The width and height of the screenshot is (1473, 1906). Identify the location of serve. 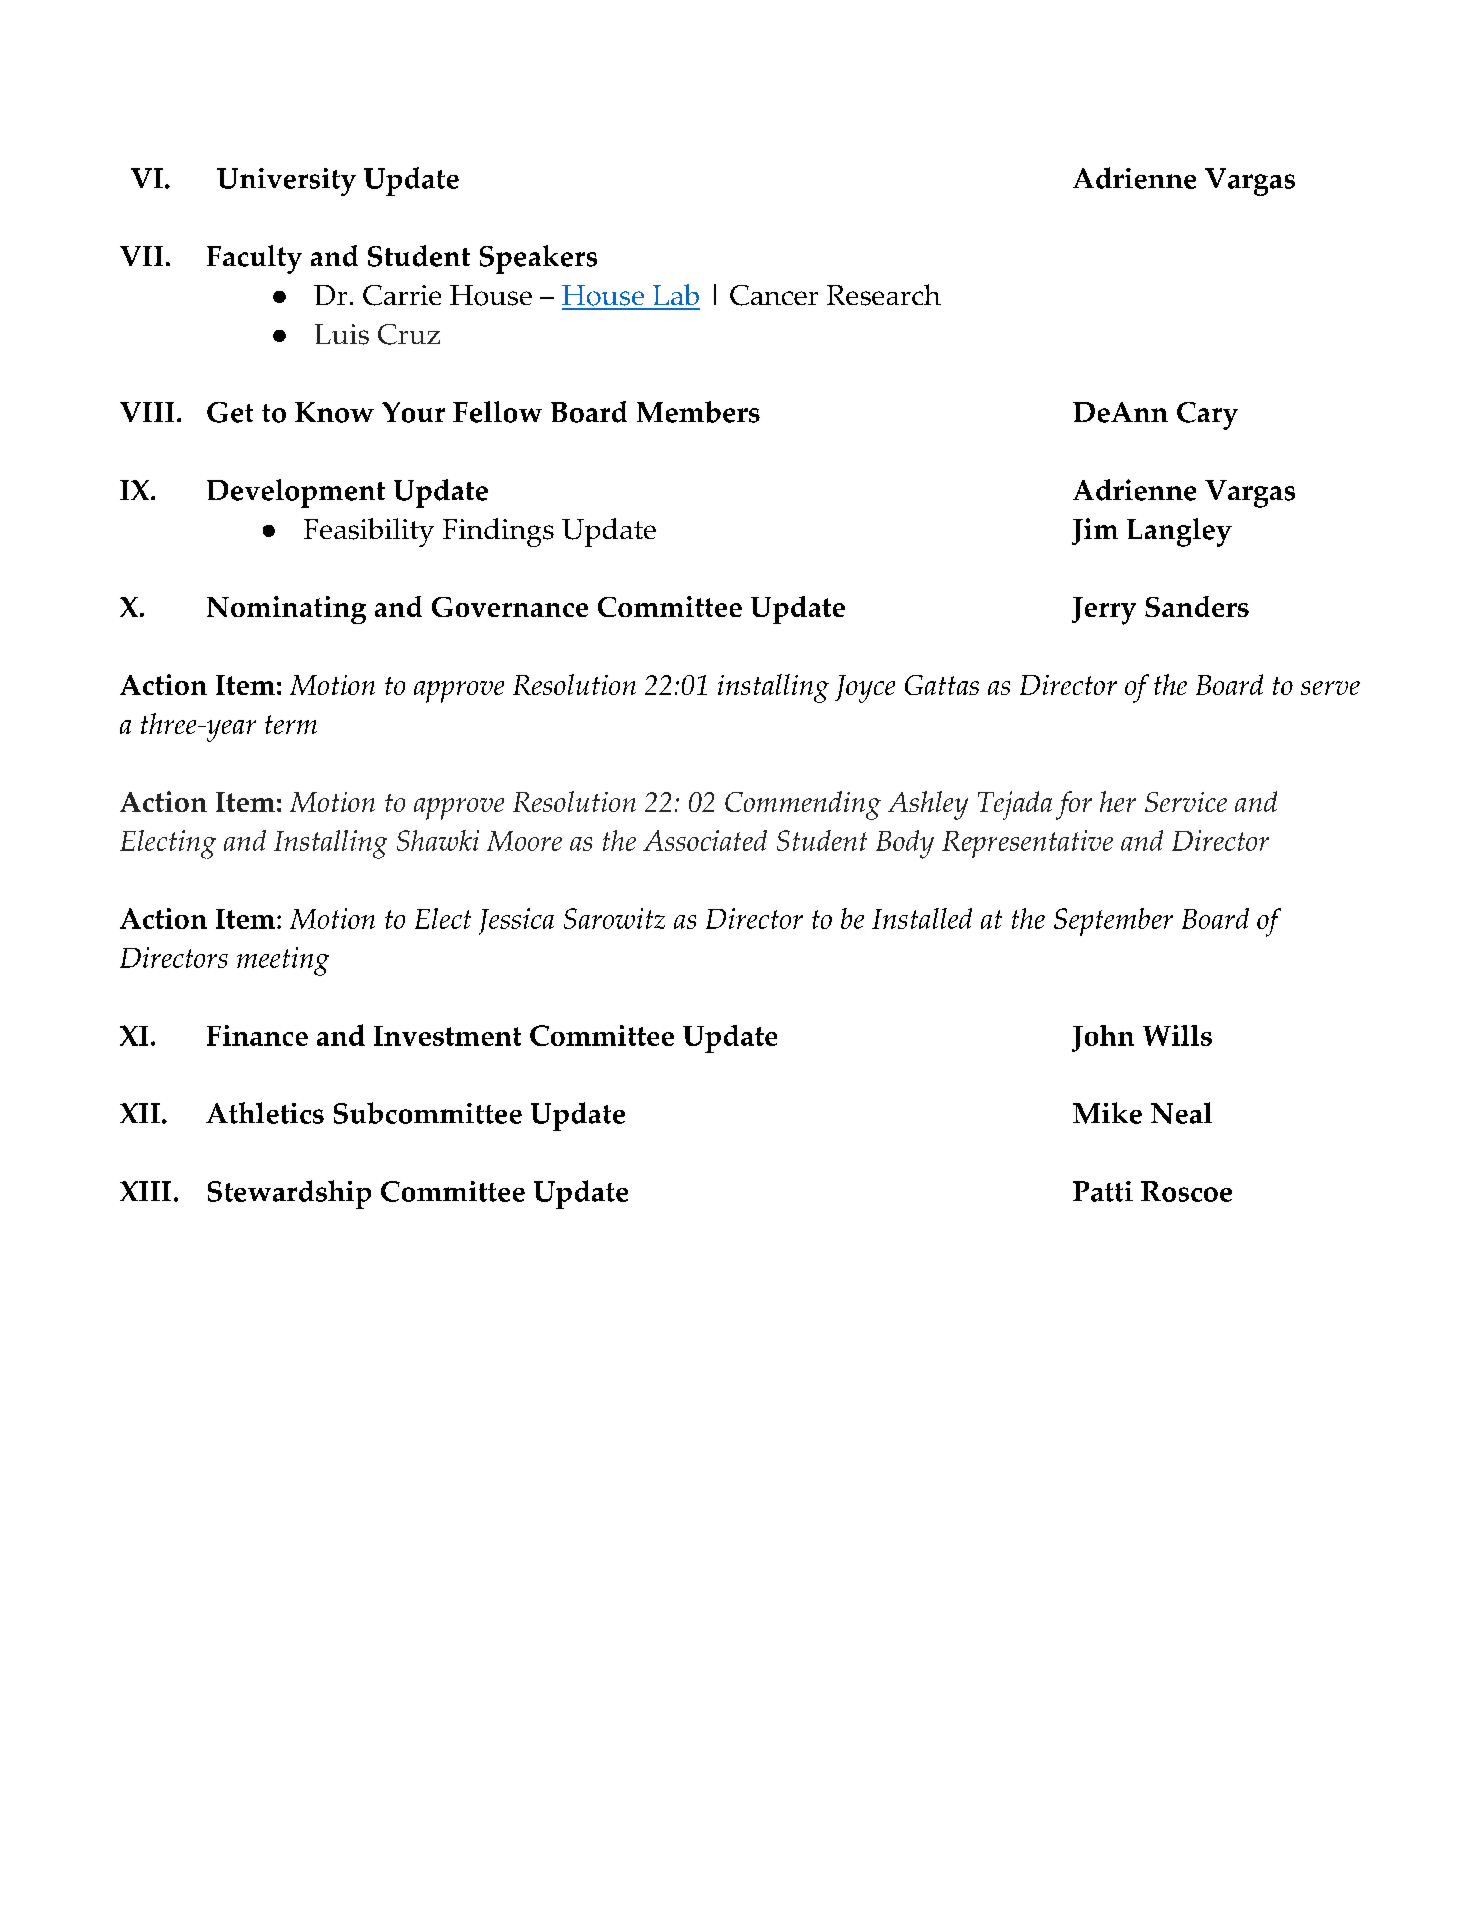
(1330, 688).
